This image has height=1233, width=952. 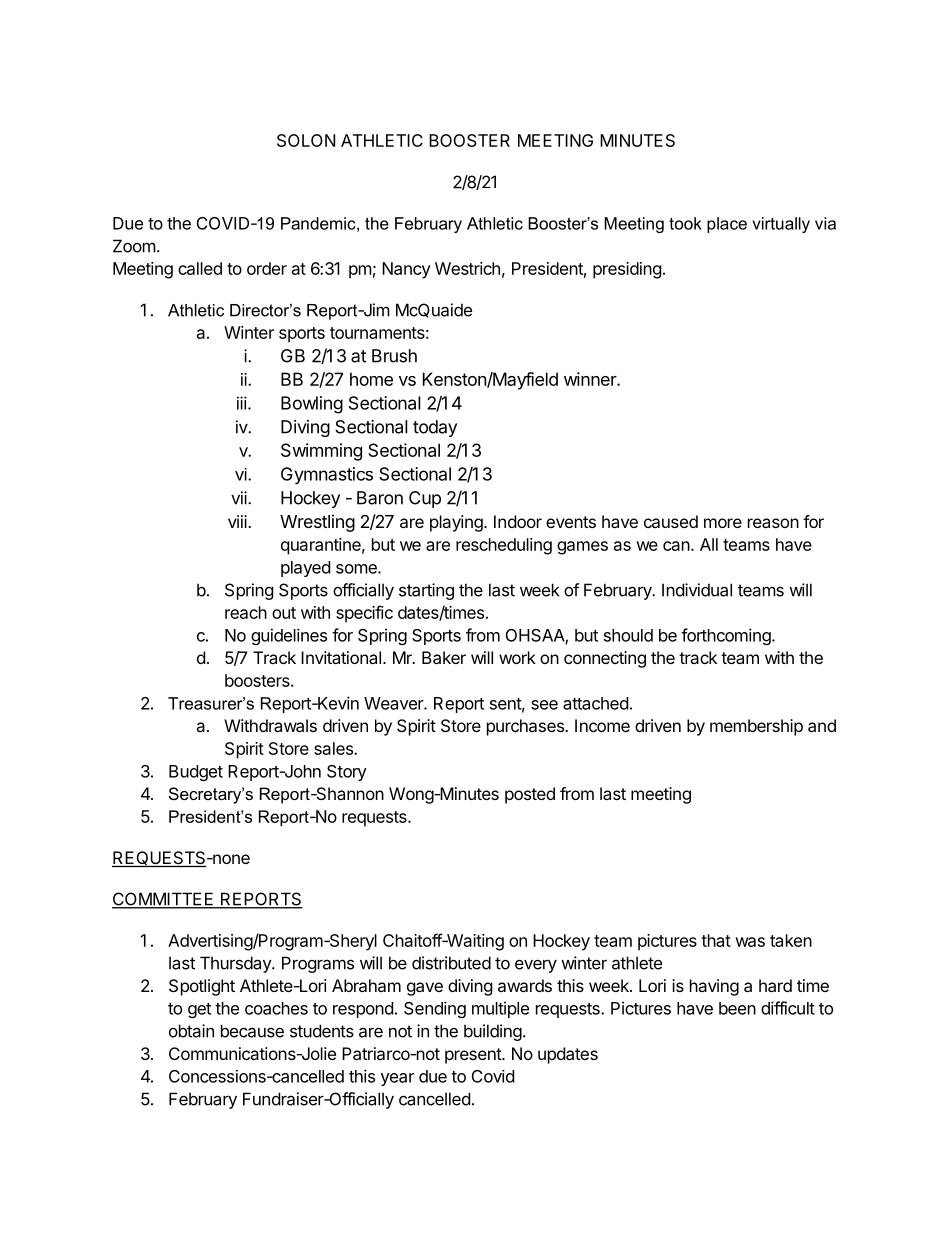 I want to click on place, so click(x=727, y=225).
